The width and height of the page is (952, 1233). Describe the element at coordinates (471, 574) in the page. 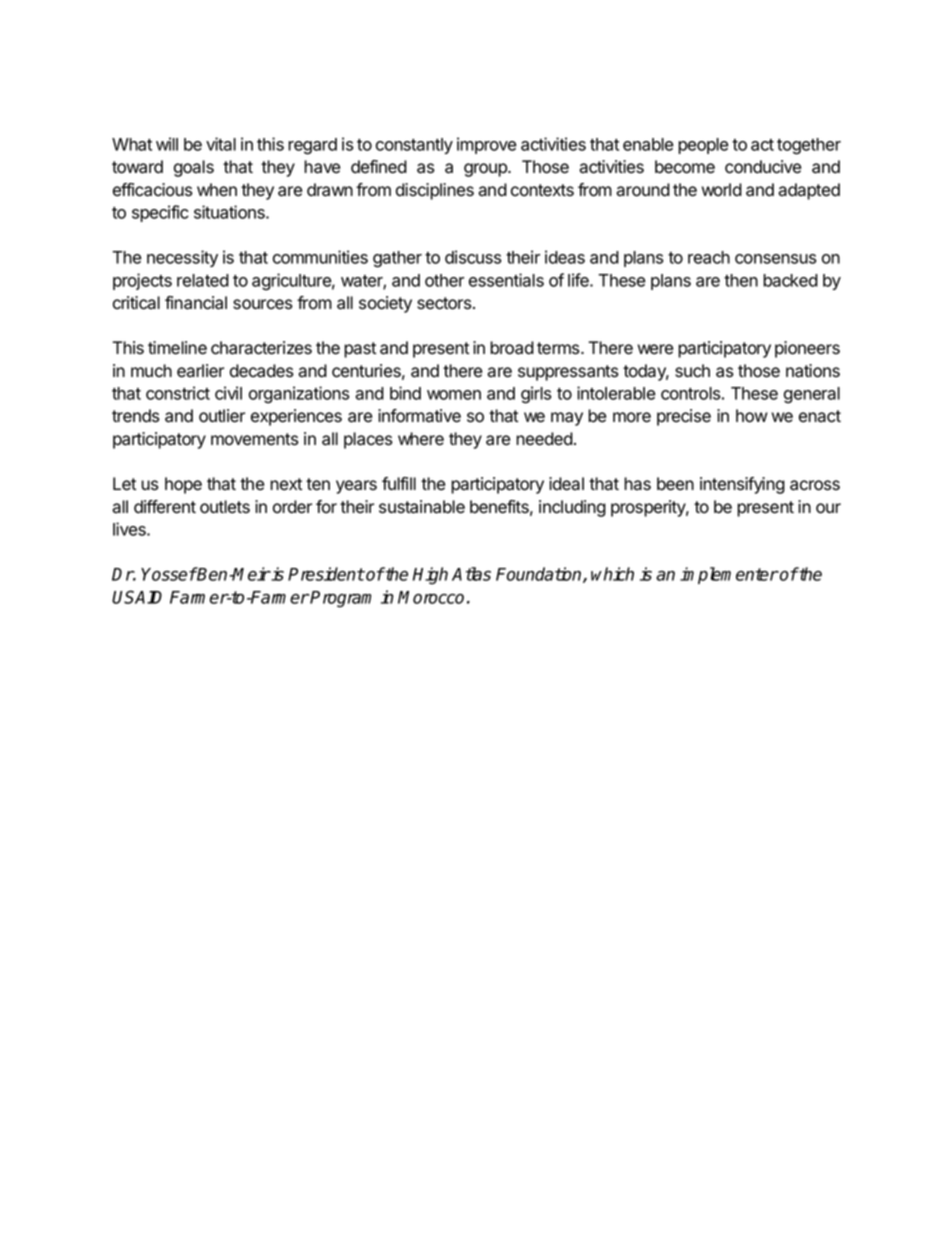

I see `Atlas` at that location.
